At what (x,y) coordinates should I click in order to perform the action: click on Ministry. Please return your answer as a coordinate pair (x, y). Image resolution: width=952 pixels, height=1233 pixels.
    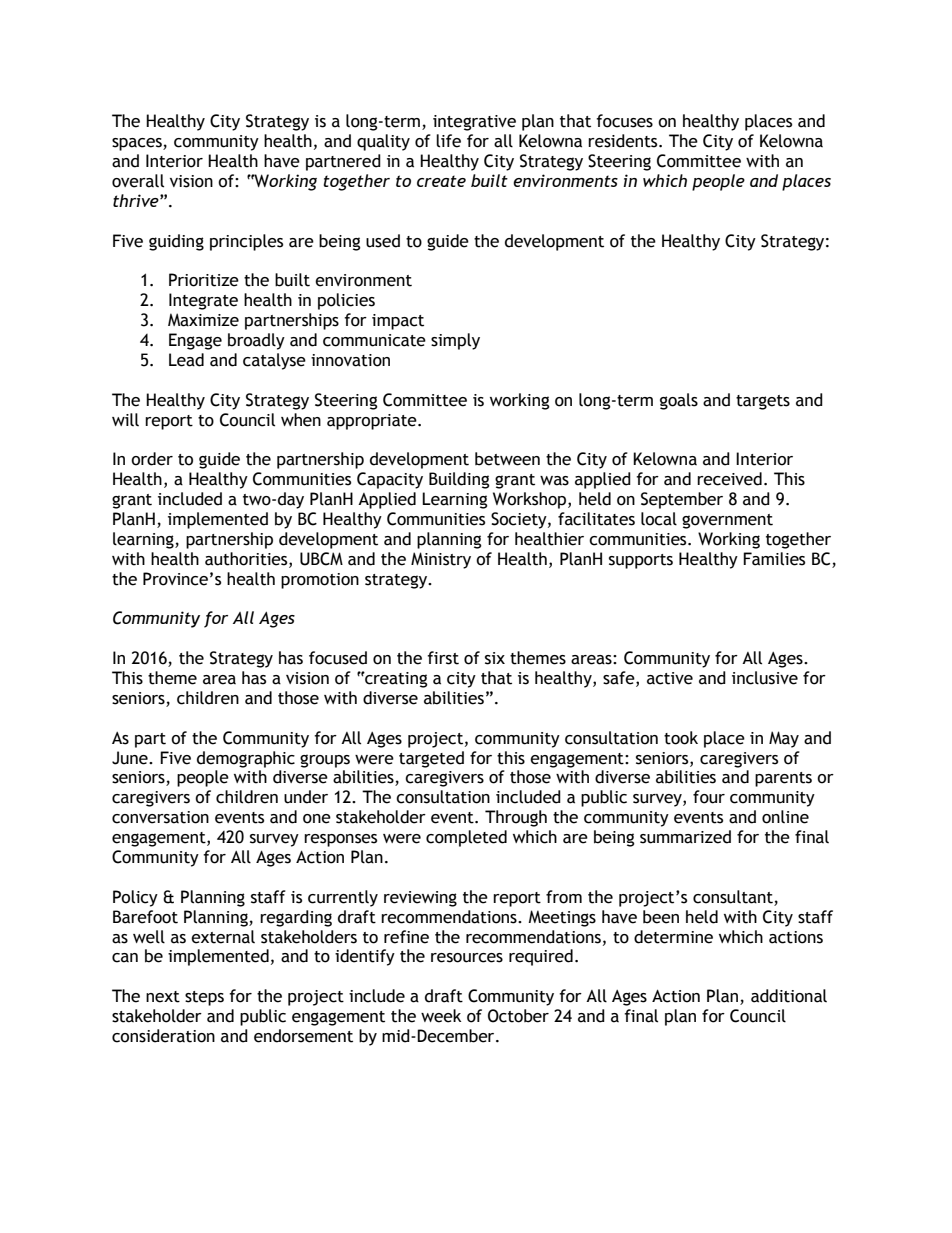
    Looking at the image, I should click on (441, 560).
